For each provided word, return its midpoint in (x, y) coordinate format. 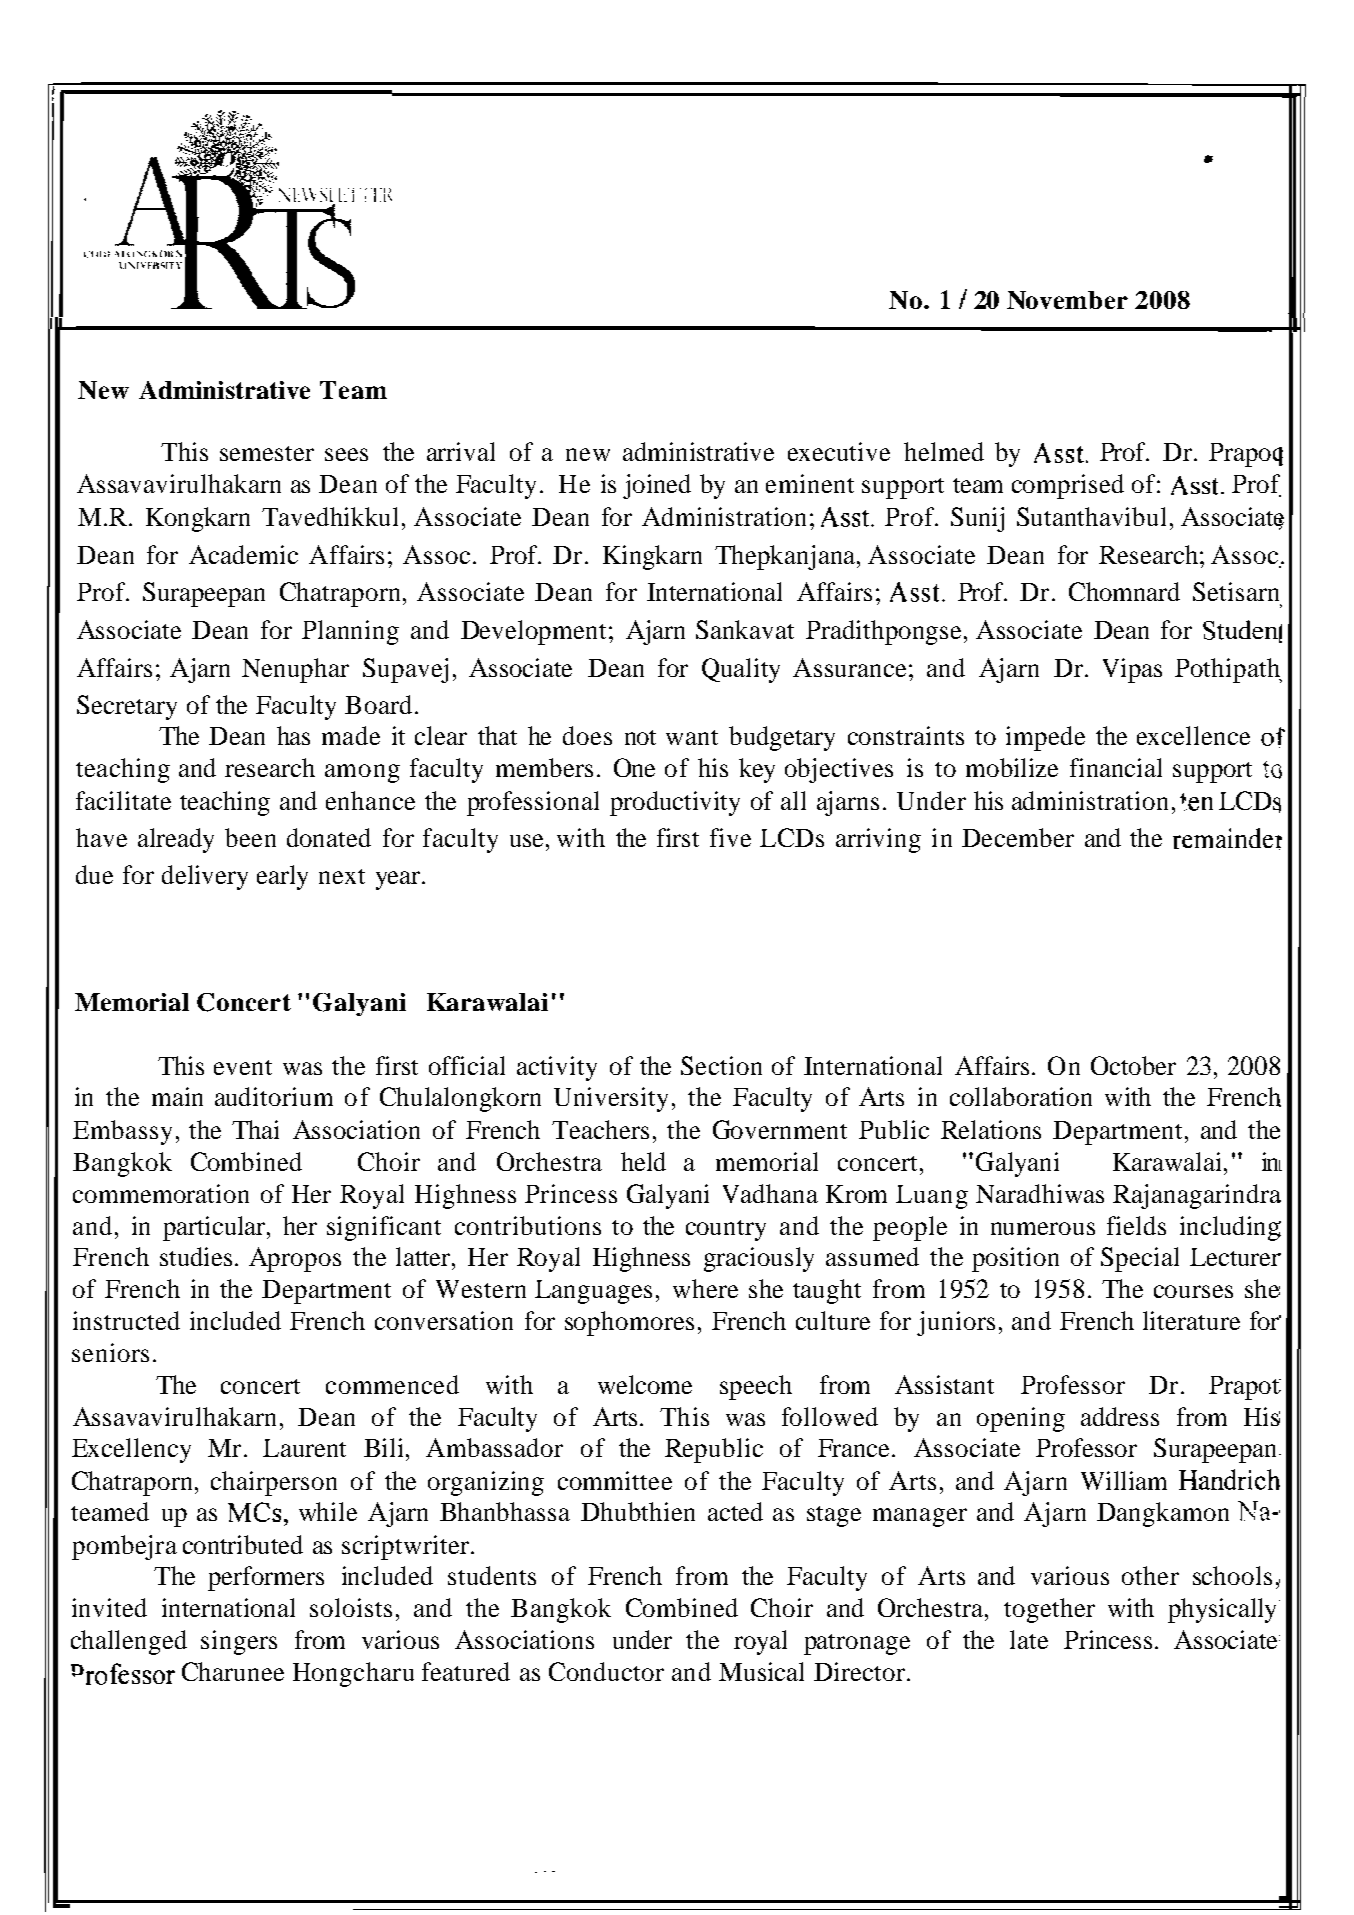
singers (239, 1642)
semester (267, 453)
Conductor (606, 1671)
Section (721, 1065)
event (243, 1067)
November (1067, 300)
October (1133, 1065)
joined (657, 486)
